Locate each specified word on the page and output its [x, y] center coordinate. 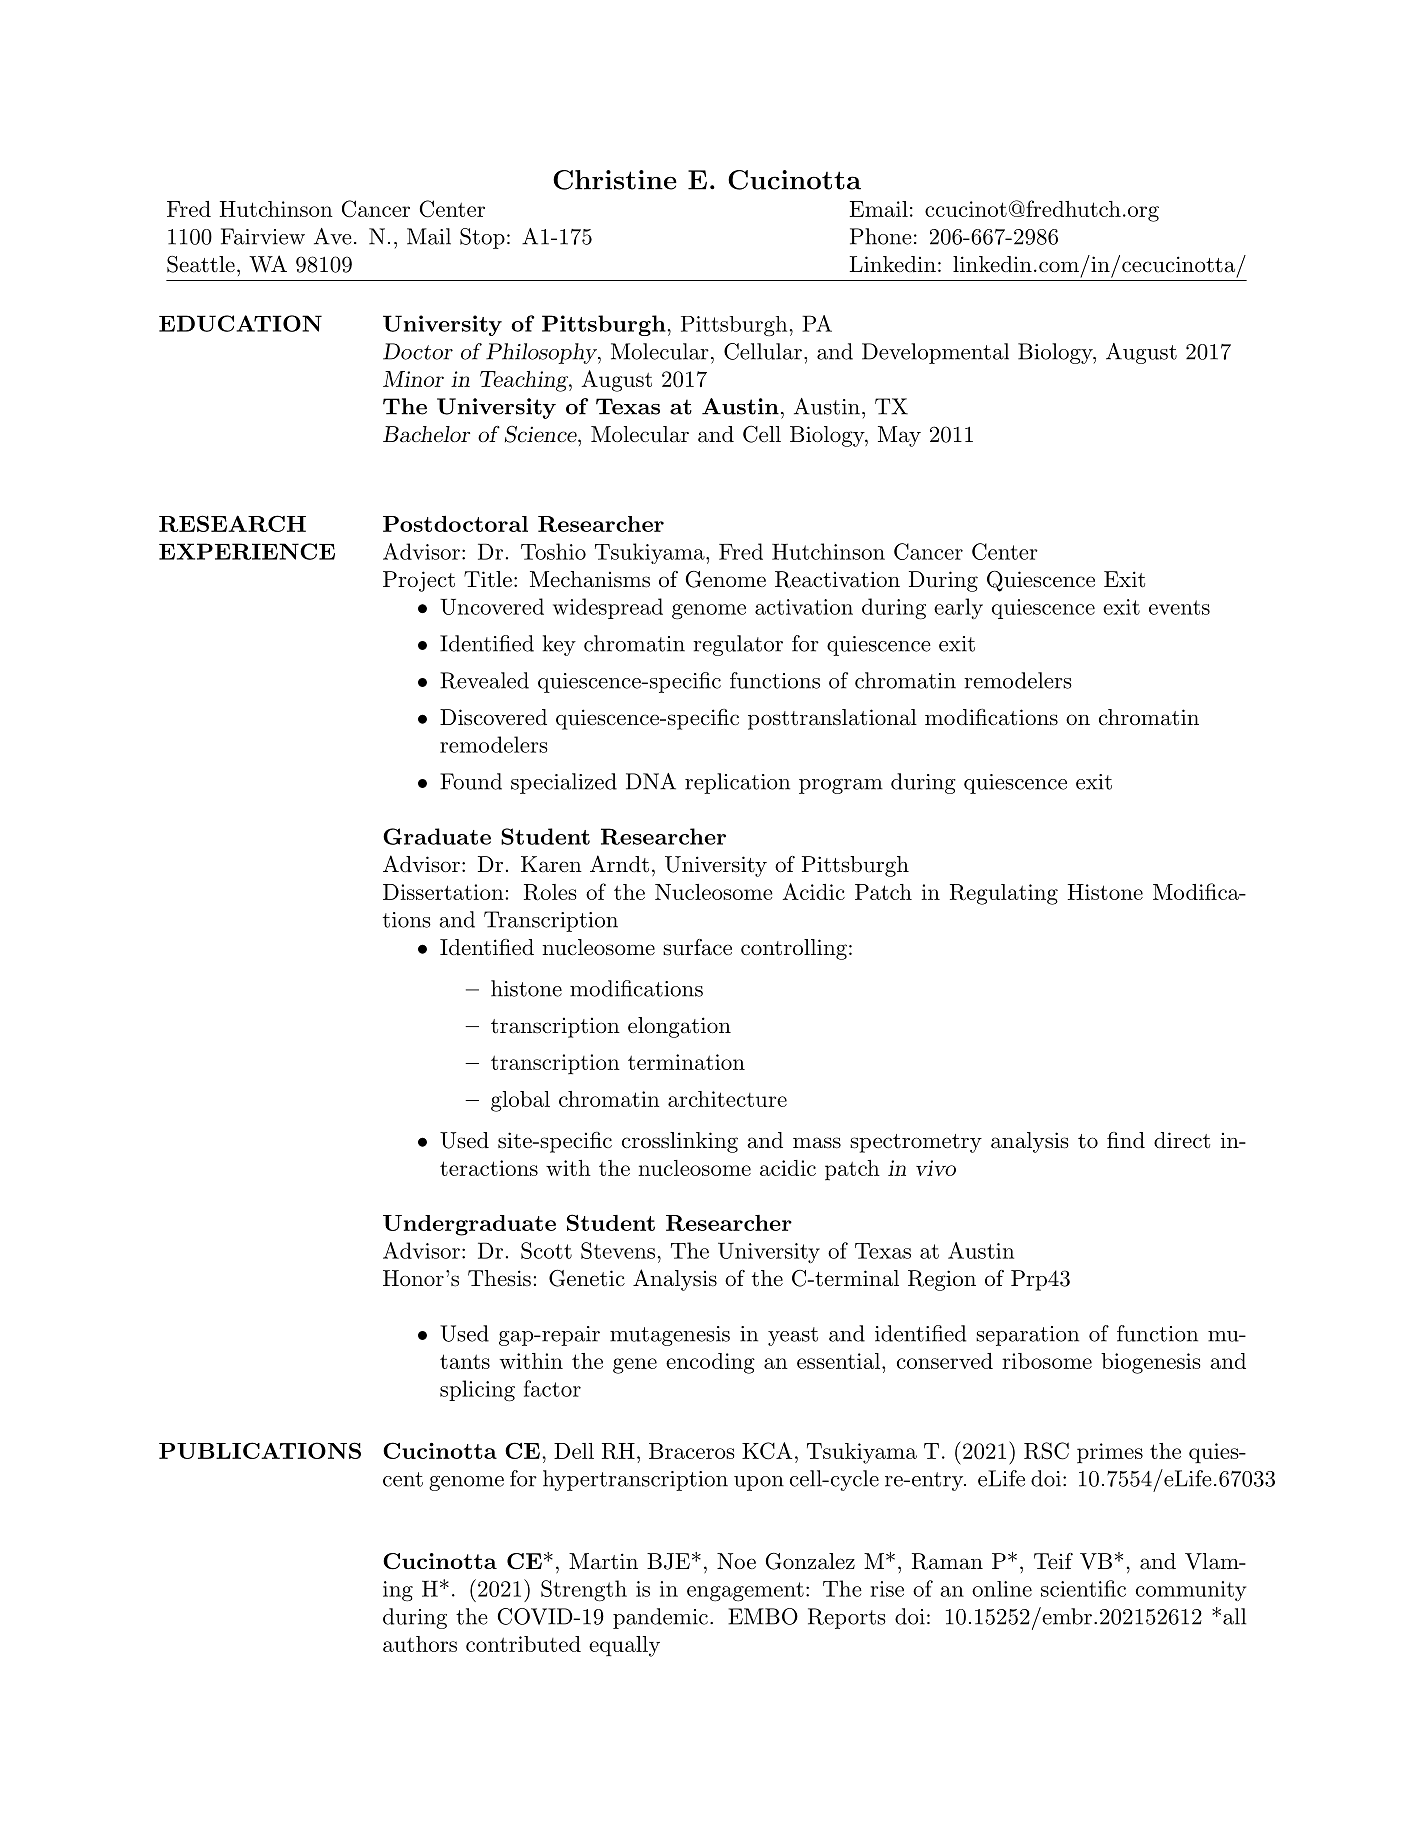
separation [1027, 1336]
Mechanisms [590, 579]
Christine [615, 180]
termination [686, 1062]
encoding [710, 1363]
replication [737, 783]
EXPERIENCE [247, 551]
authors [420, 1644]
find [1126, 1140]
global [520, 1101]
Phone [881, 236]
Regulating [1004, 894]
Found [471, 781]
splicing [477, 1391]
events [1179, 607]
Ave [333, 236]
